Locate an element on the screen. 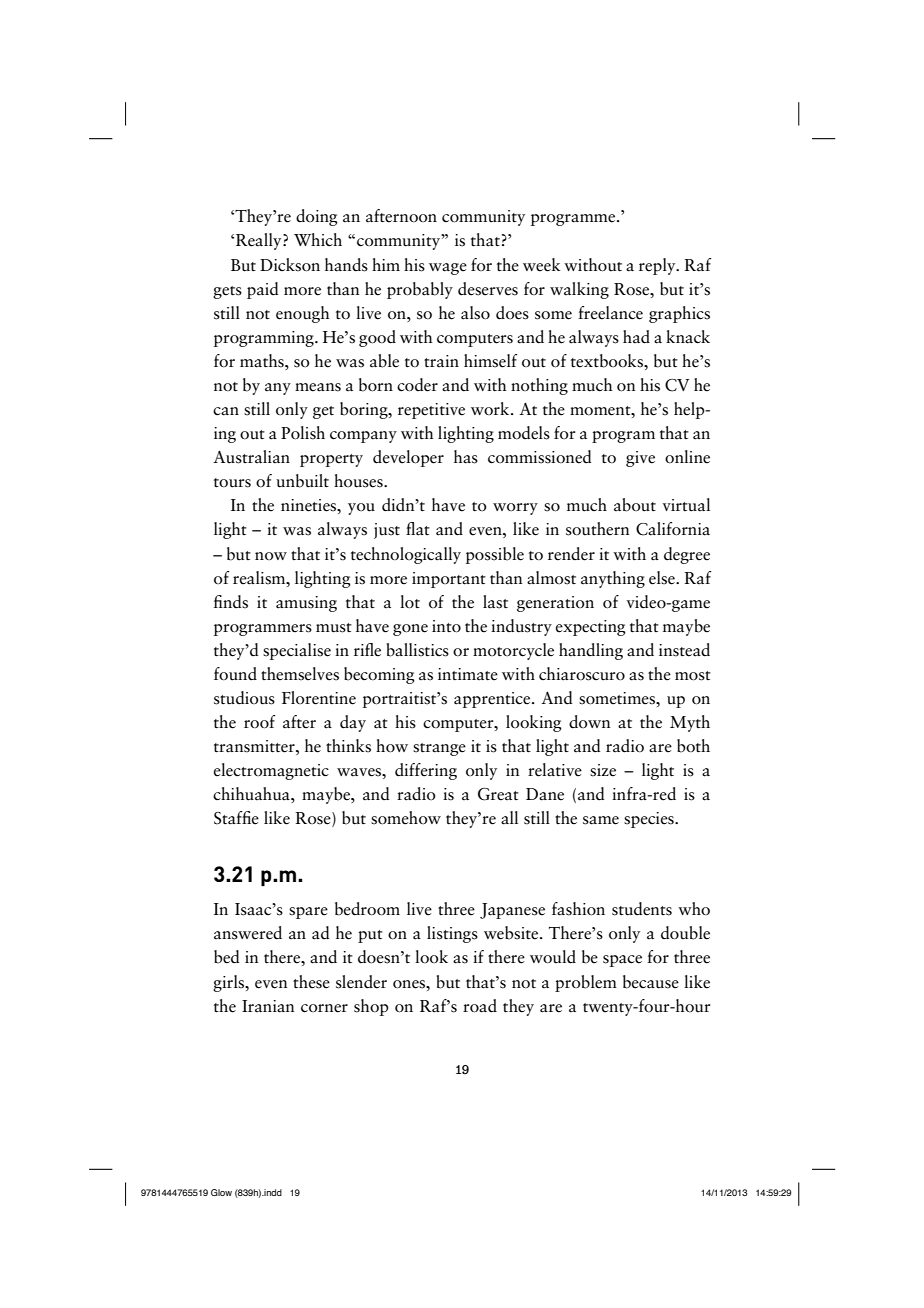 This screenshot has width=924, height=1308. road is located at coordinates (480, 1006).
